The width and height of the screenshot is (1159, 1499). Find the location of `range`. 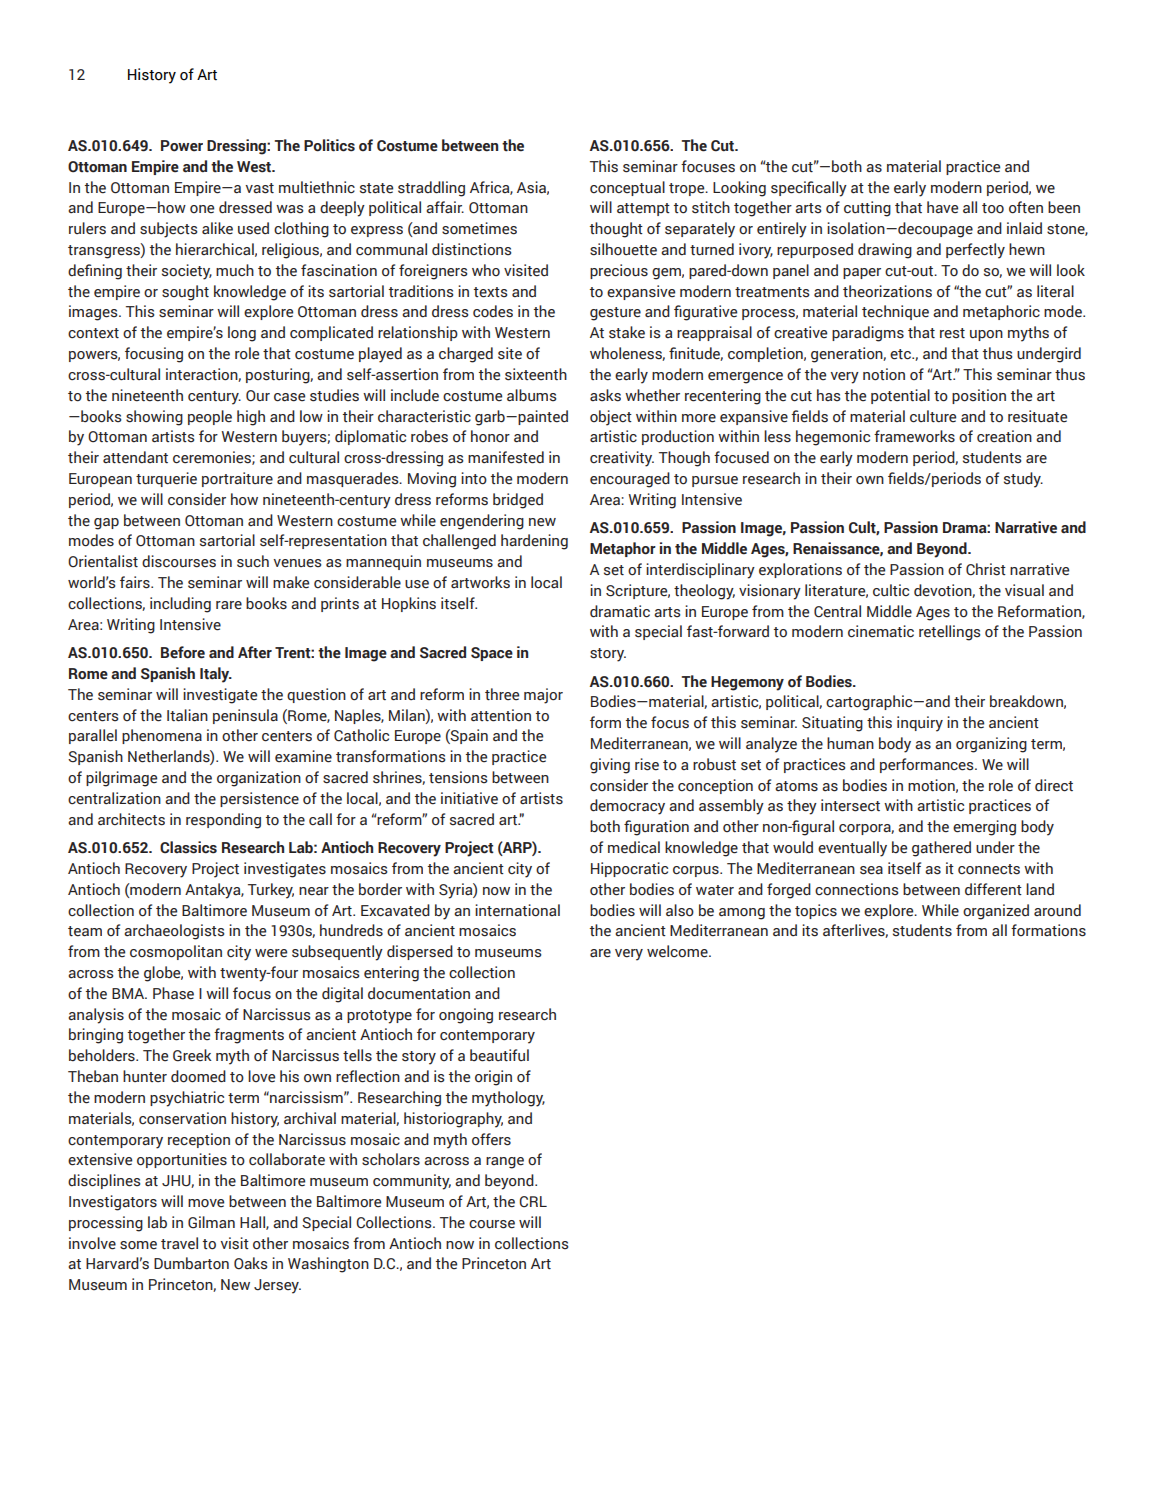

range is located at coordinates (505, 1163).
